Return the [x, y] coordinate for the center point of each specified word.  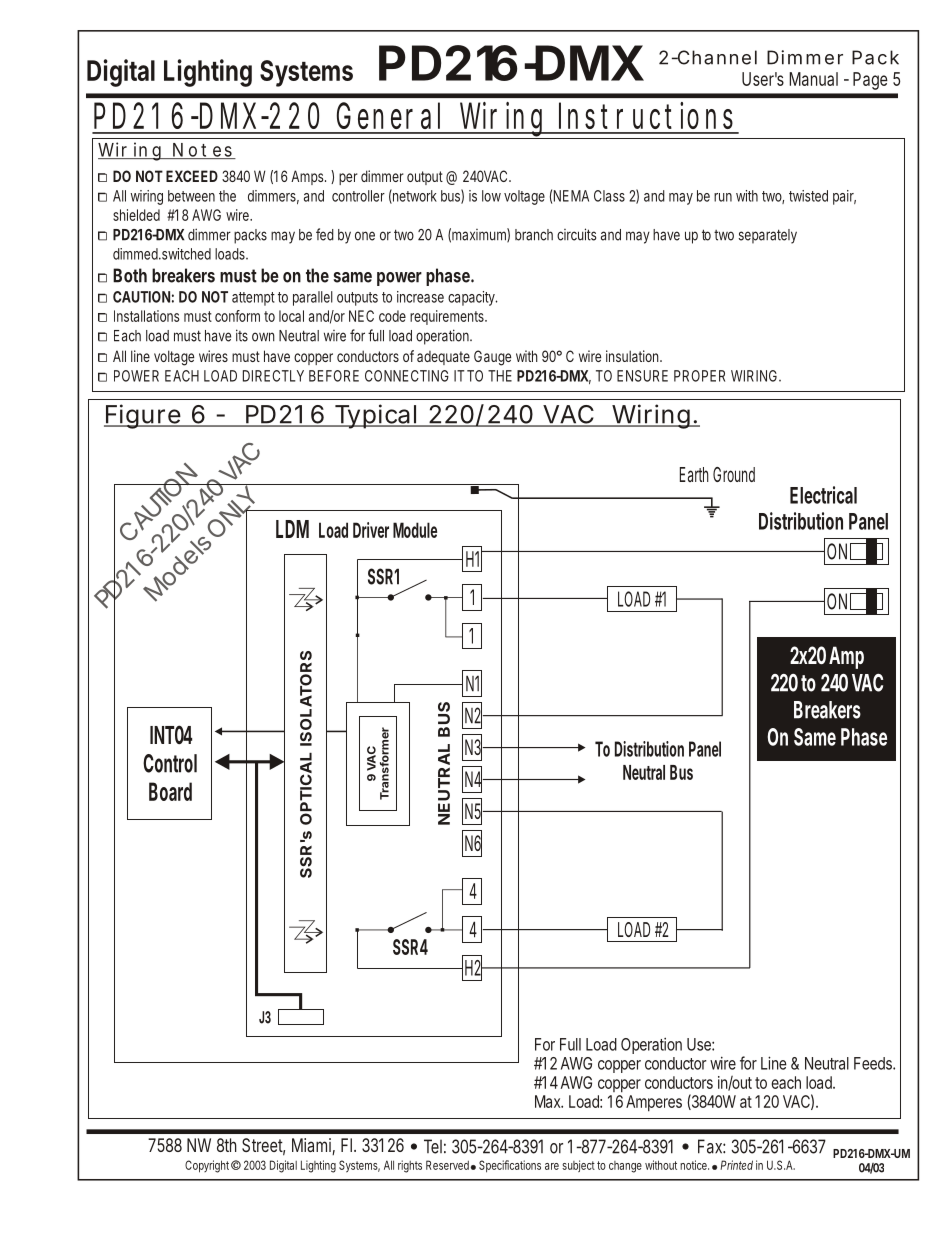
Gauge [492, 358]
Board [170, 791]
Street [263, 1146]
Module [415, 530]
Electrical [823, 495]
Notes [202, 151]
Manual [813, 79]
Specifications [510, 1166]
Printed [736, 1165]
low [491, 196]
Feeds [874, 1063]
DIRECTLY [273, 376]
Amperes [654, 1103]
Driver [371, 530]
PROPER [699, 376]
